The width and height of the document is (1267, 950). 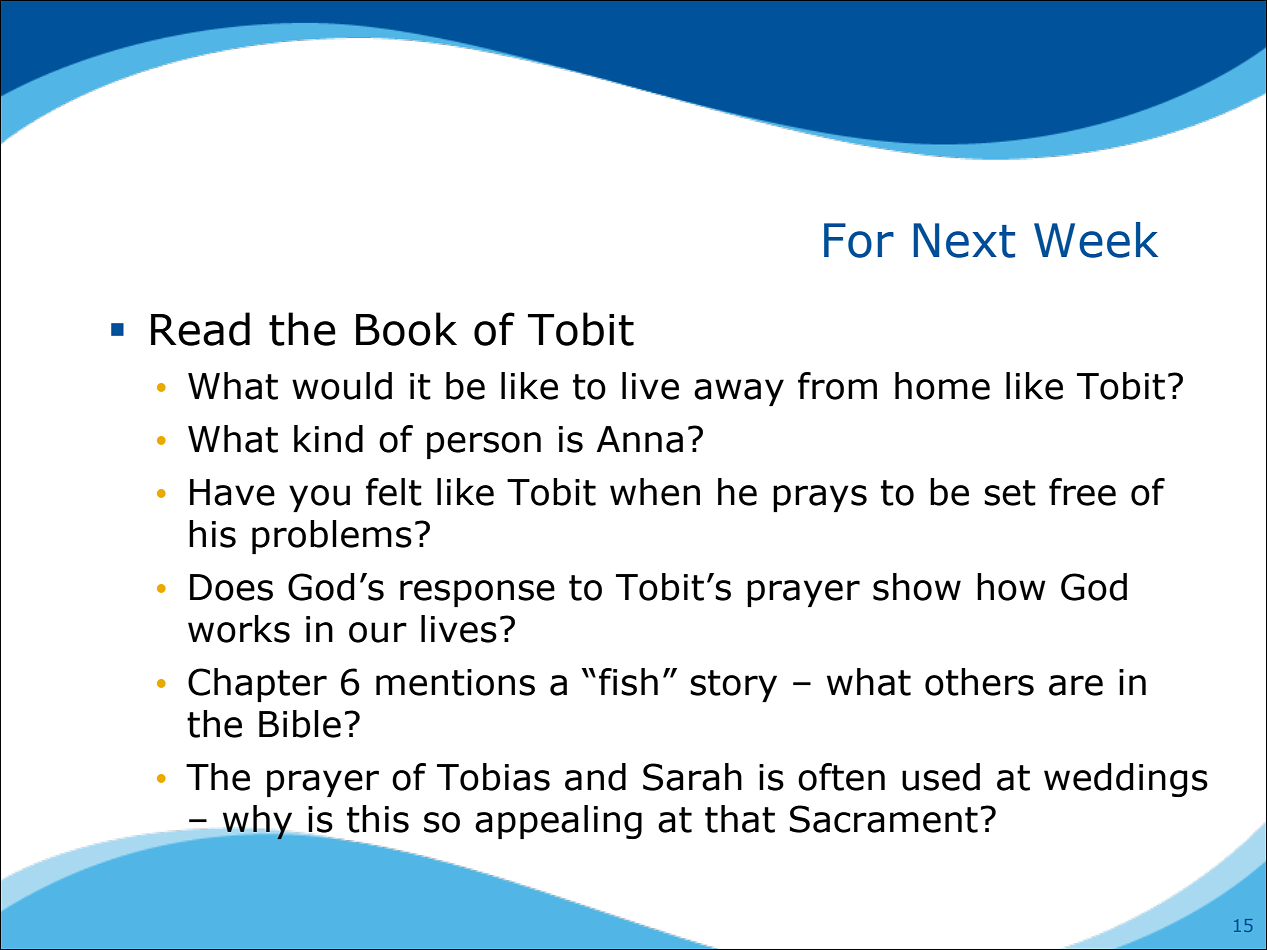 What do you see at coordinates (740, 819) in the document?
I see `that` at bounding box center [740, 819].
